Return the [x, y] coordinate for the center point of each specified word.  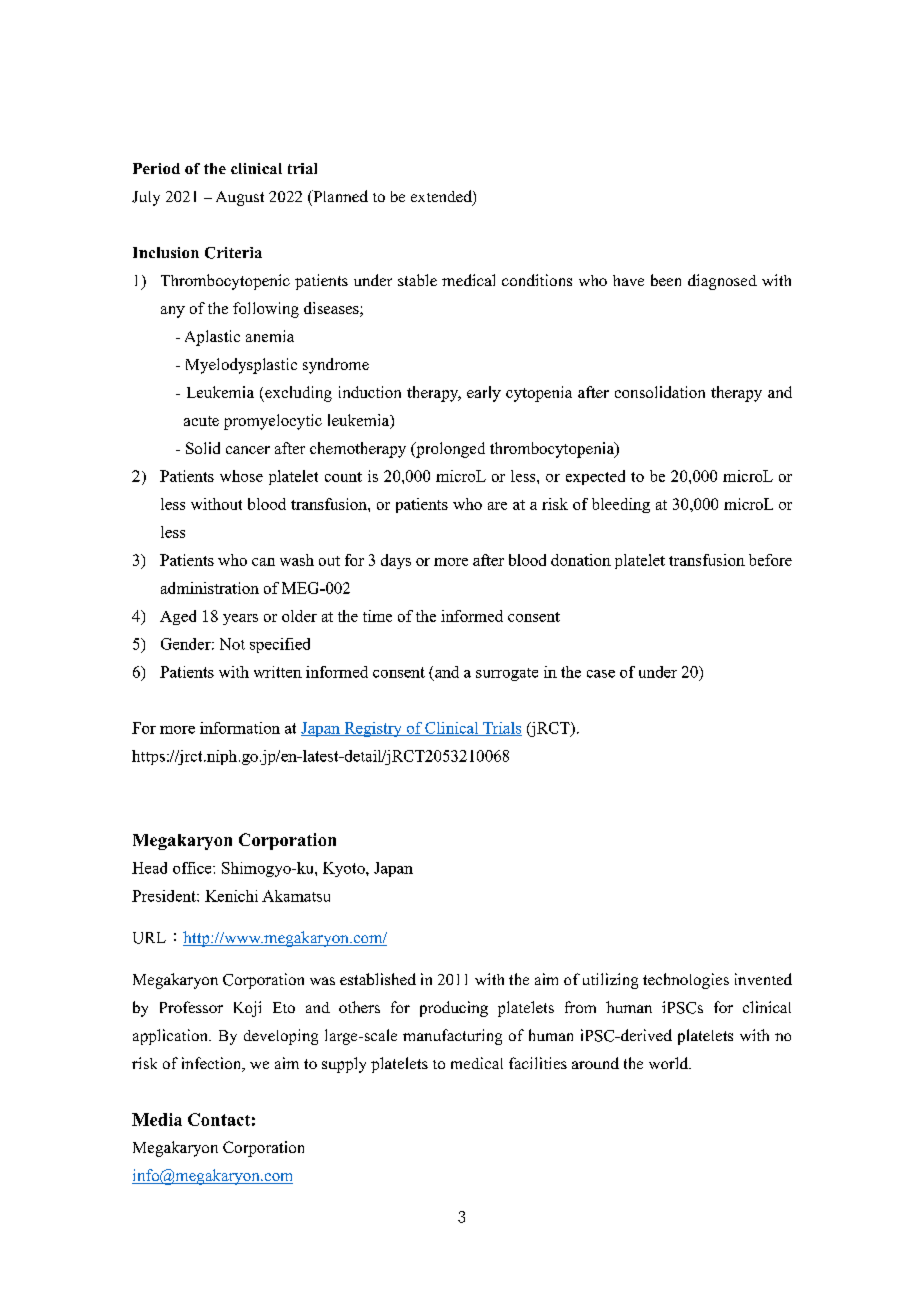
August [240, 198]
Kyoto [345, 869]
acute [201, 421]
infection [213, 1064]
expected [595, 477]
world [670, 1063]
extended [442, 197]
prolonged [449, 450]
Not [232, 644]
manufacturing [452, 1037]
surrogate [507, 674]
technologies [686, 981]
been [666, 280]
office [193, 868]
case [601, 674]
